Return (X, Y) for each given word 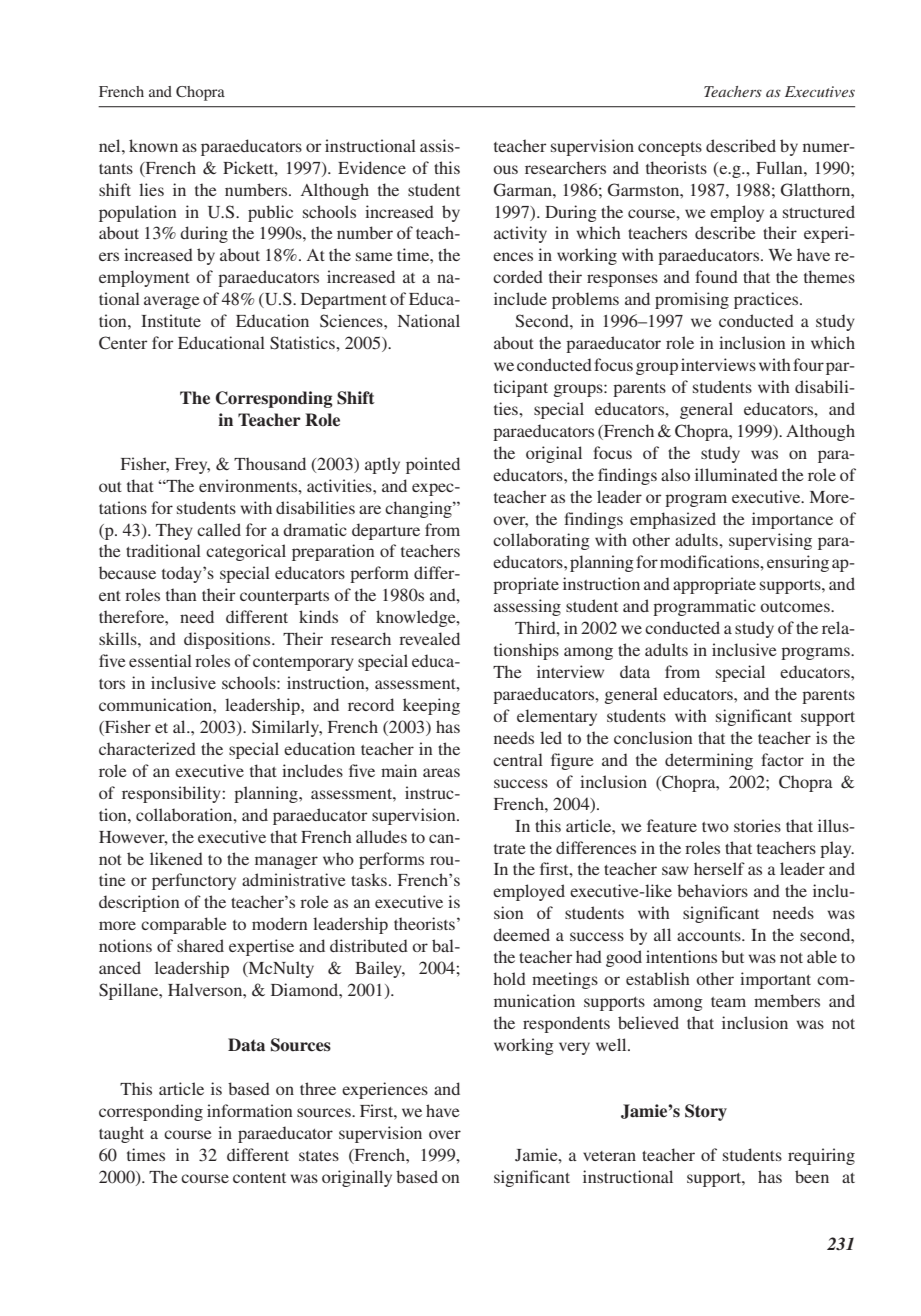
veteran (609, 1156)
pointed (433, 465)
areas (441, 772)
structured (819, 211)
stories (757, 825)
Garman (524, 190)
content (259, 1178)
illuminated (736, 474)
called (219, 529)
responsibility (172, 794)
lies (151, 189)
